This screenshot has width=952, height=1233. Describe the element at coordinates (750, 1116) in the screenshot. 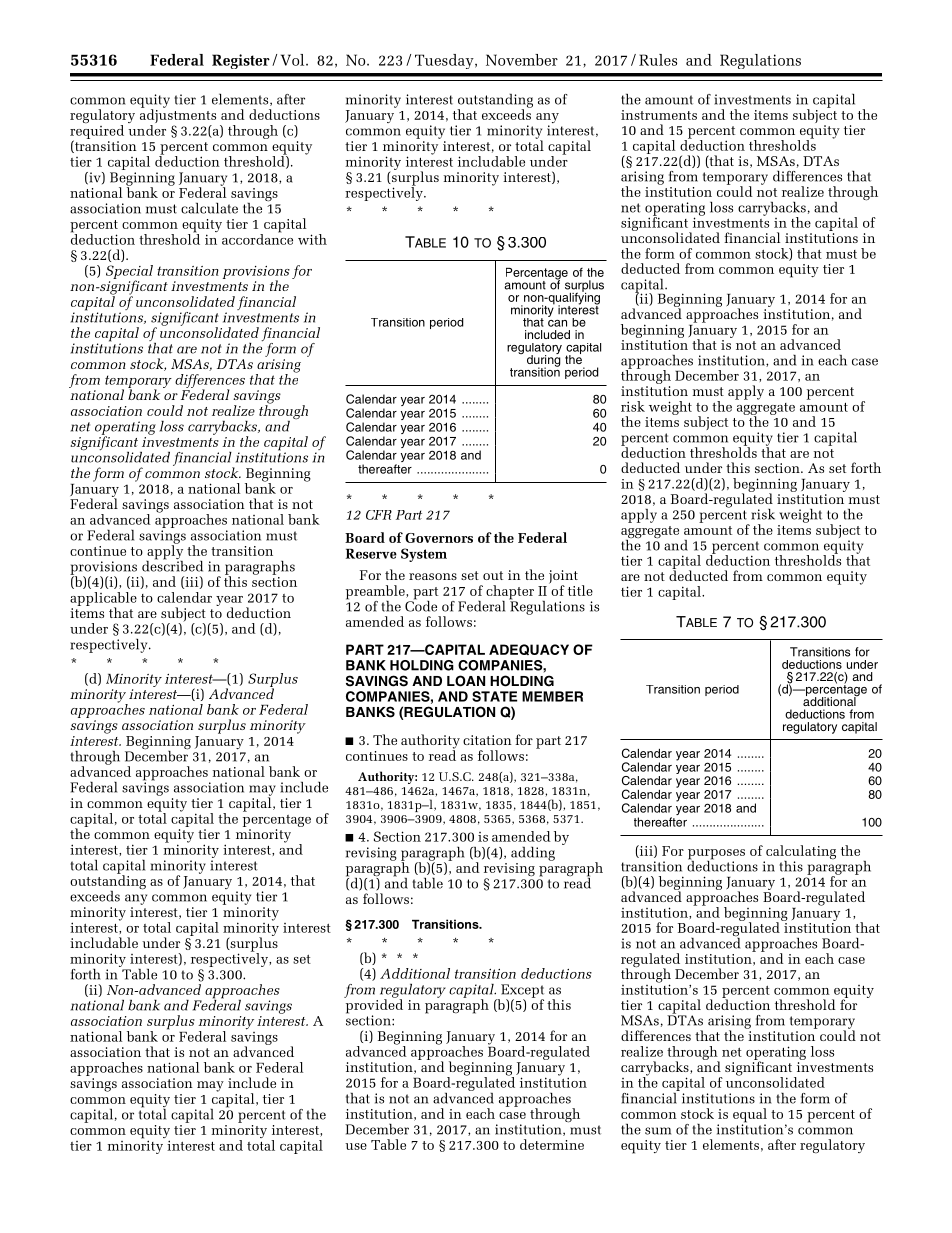

I see `equal` at that location.
